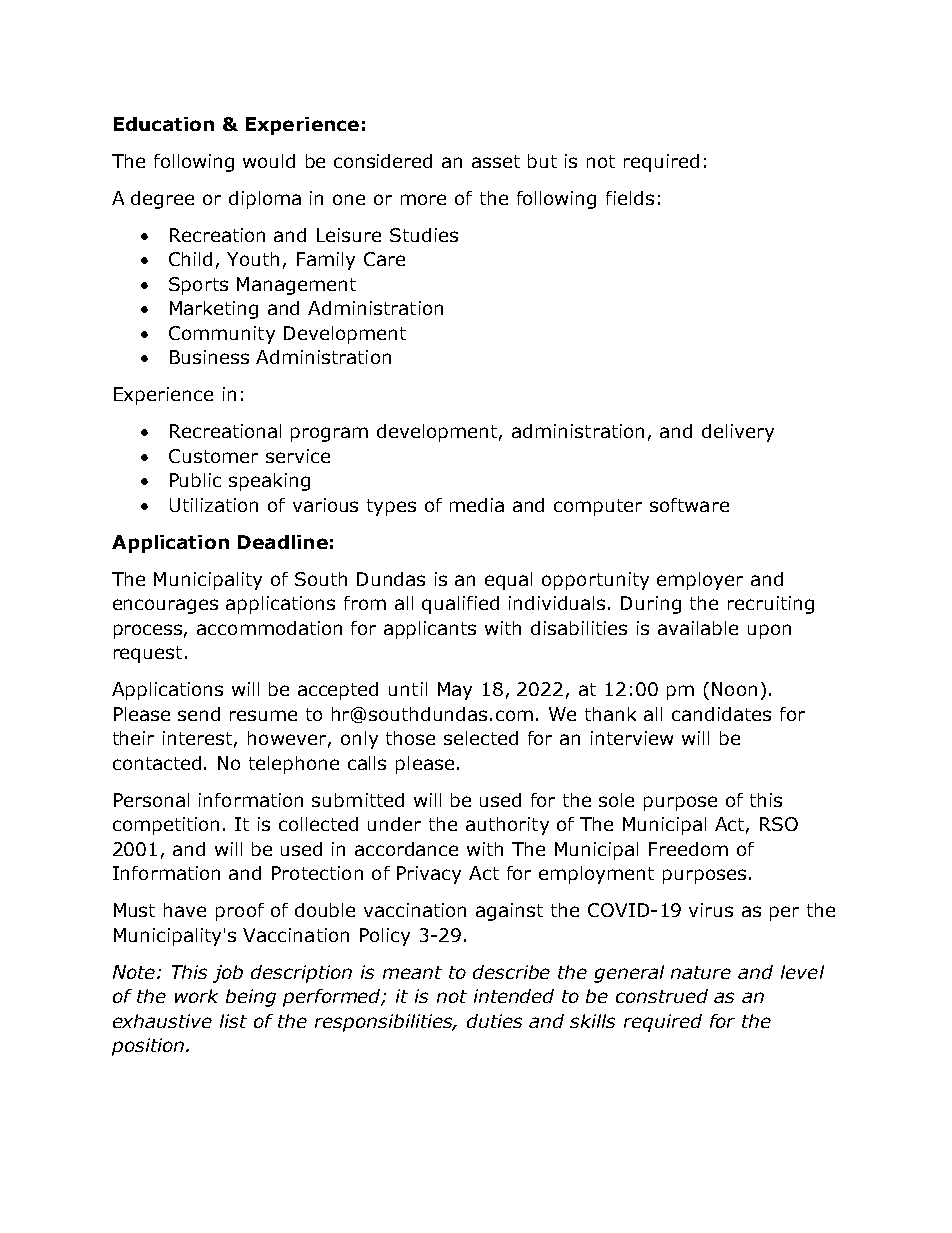 This page has height=1233, width=952. What do you see at coordinates (496, 161) in the page?
I see `asset` at bounding box center [496, 161].
